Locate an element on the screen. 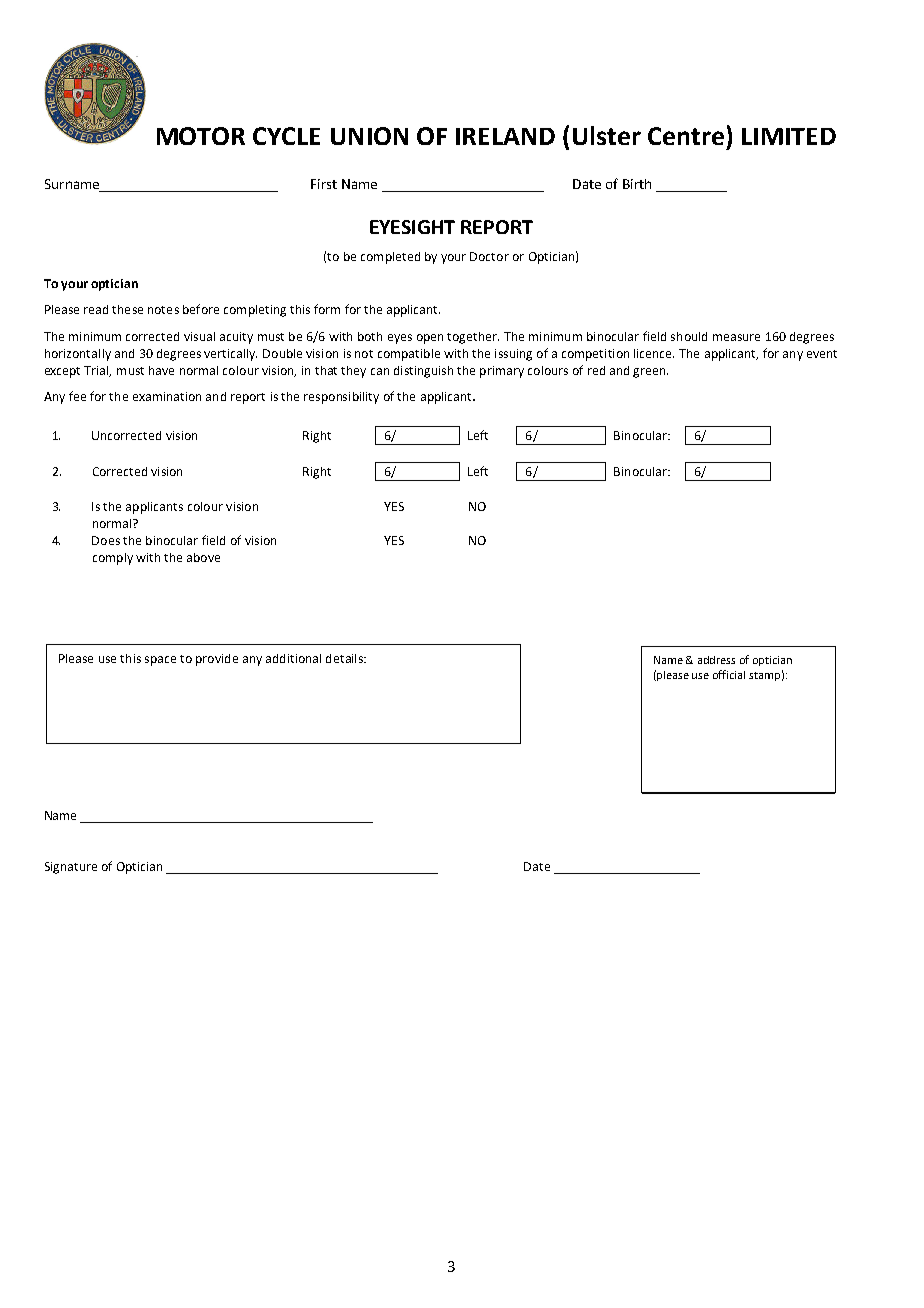 The image size is (924, 1308). Signature is located at coordinates (71, 868).
